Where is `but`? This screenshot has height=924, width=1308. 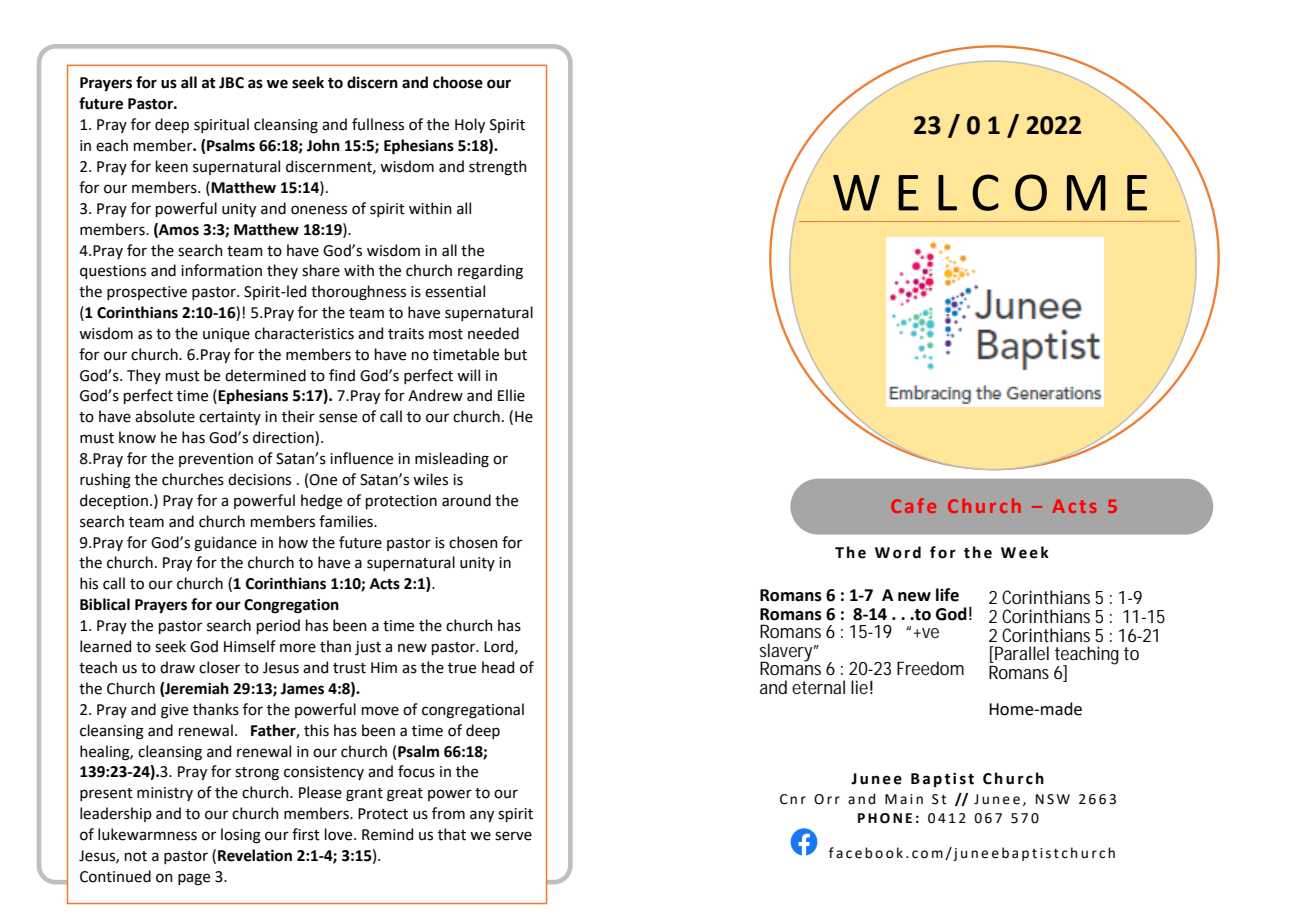 but is located at coordinates (516, 354).
